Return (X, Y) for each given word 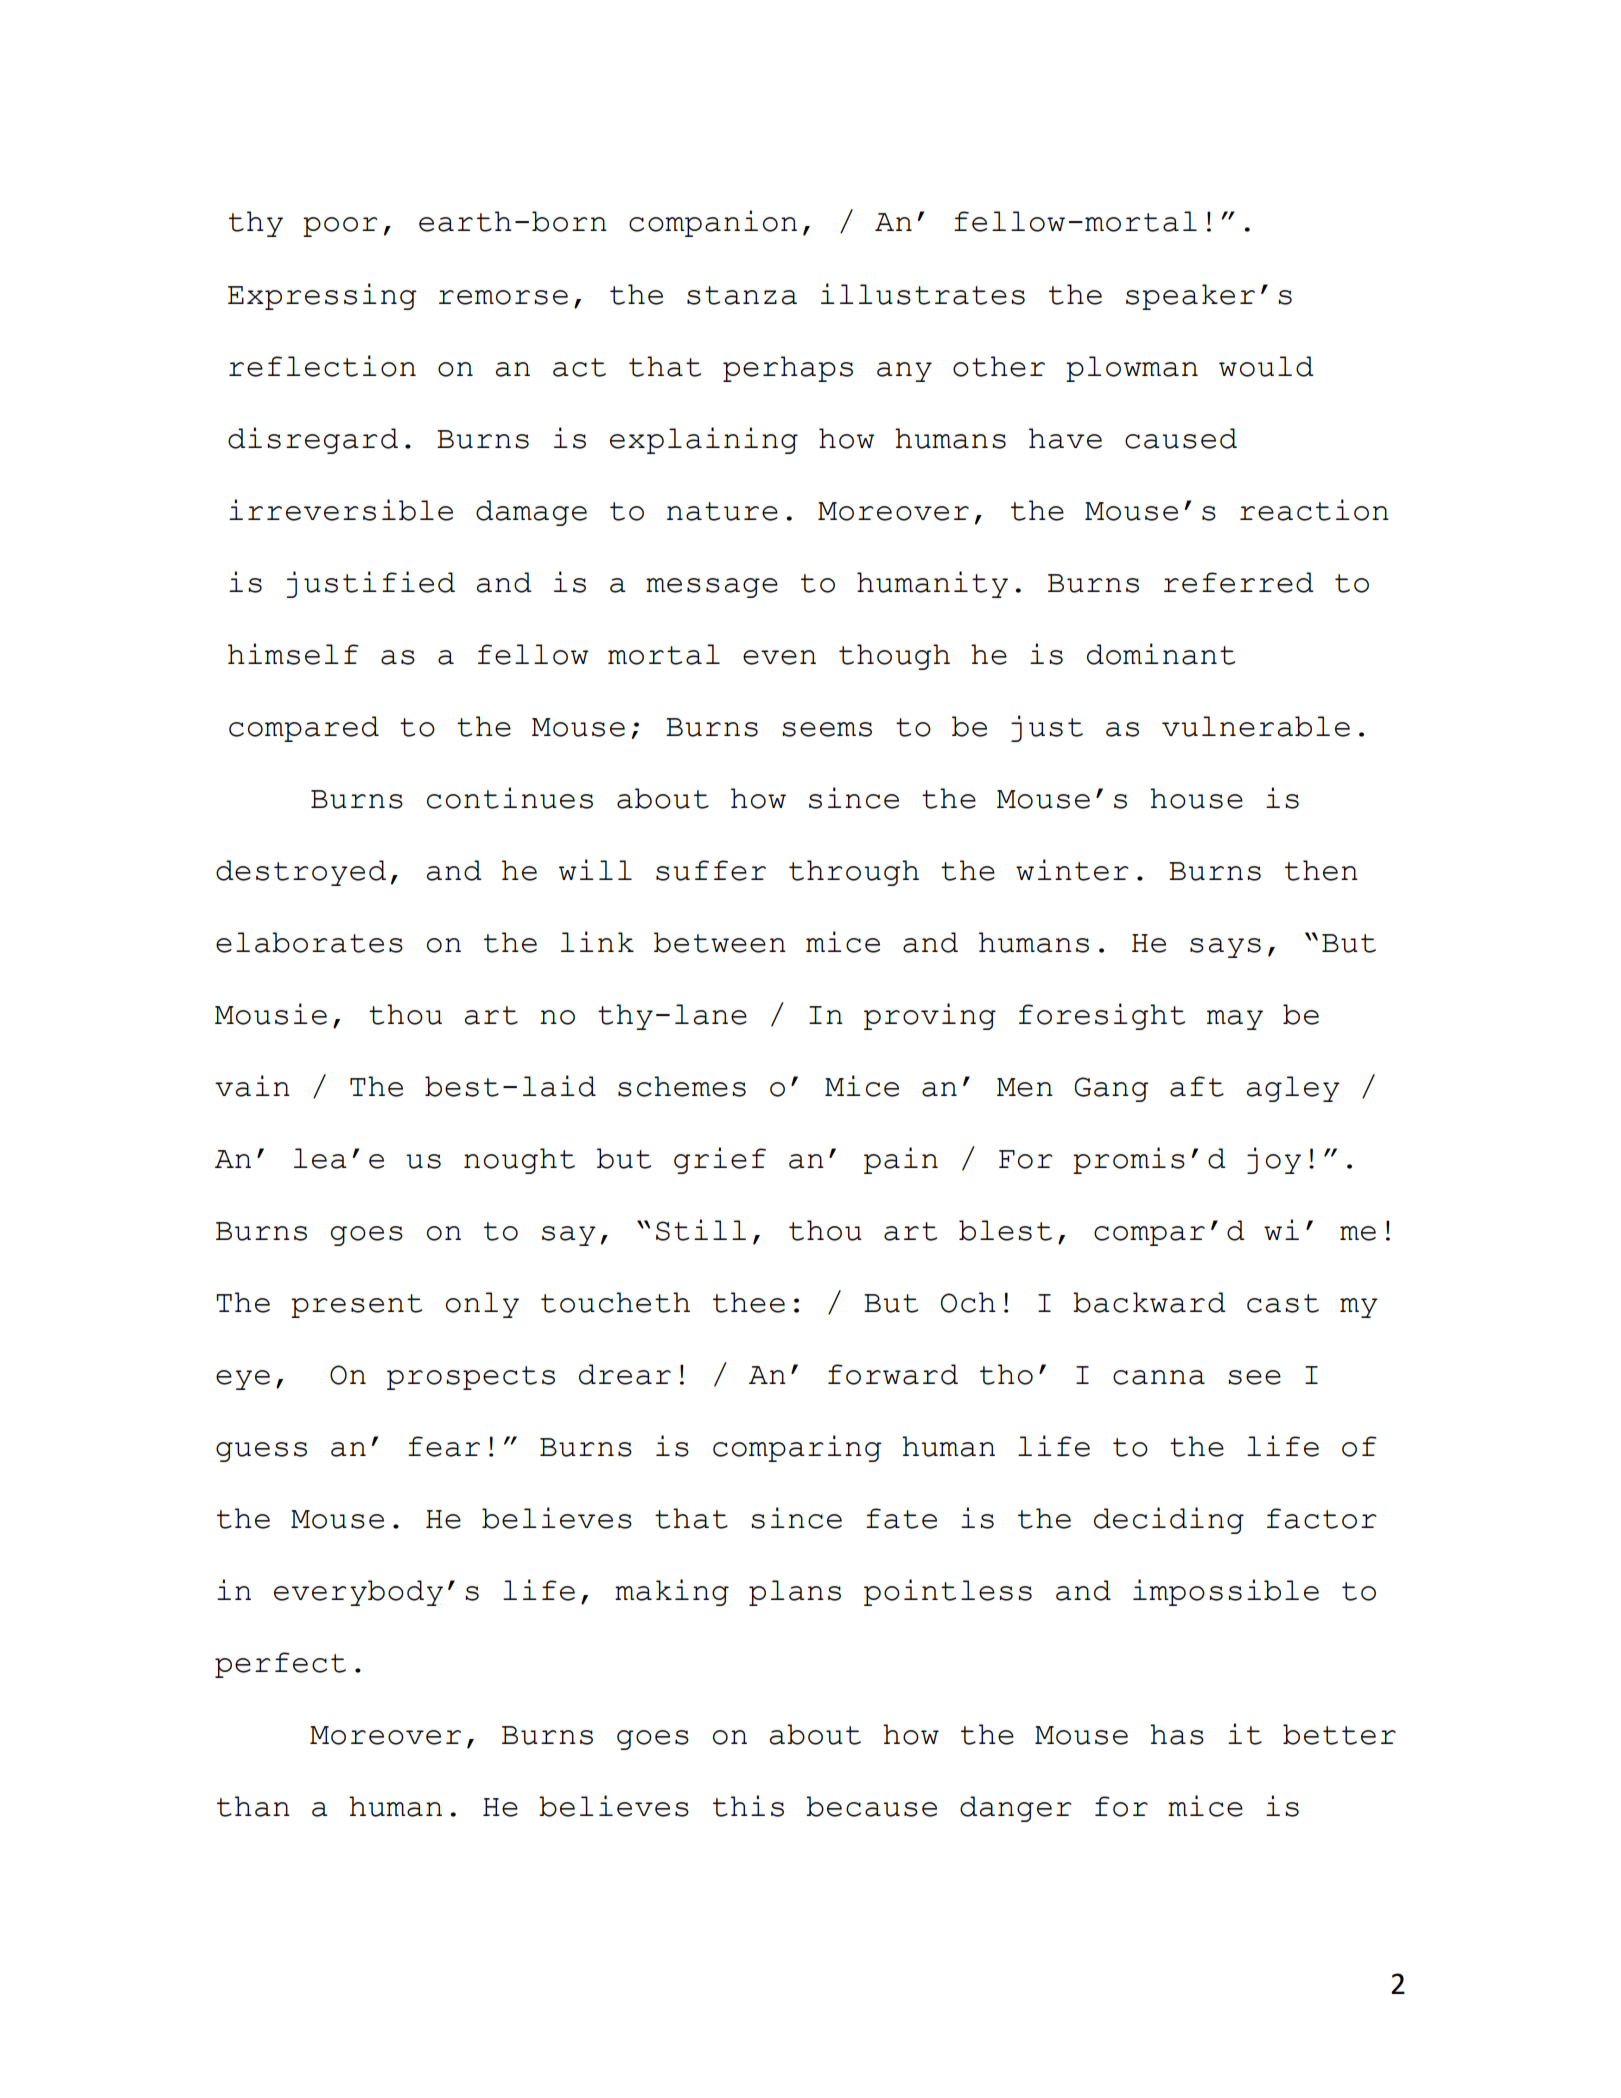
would (1266, 366)
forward (893, 1374)
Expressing (322, 296)
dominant (1161, 654)
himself (293, 654)
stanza (742, 295)
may (1235, 1020)
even (779, 657)
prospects (471, 1378)
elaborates (309, 942)
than (253, 1806)
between (720, 942)
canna (1159, 1377)
